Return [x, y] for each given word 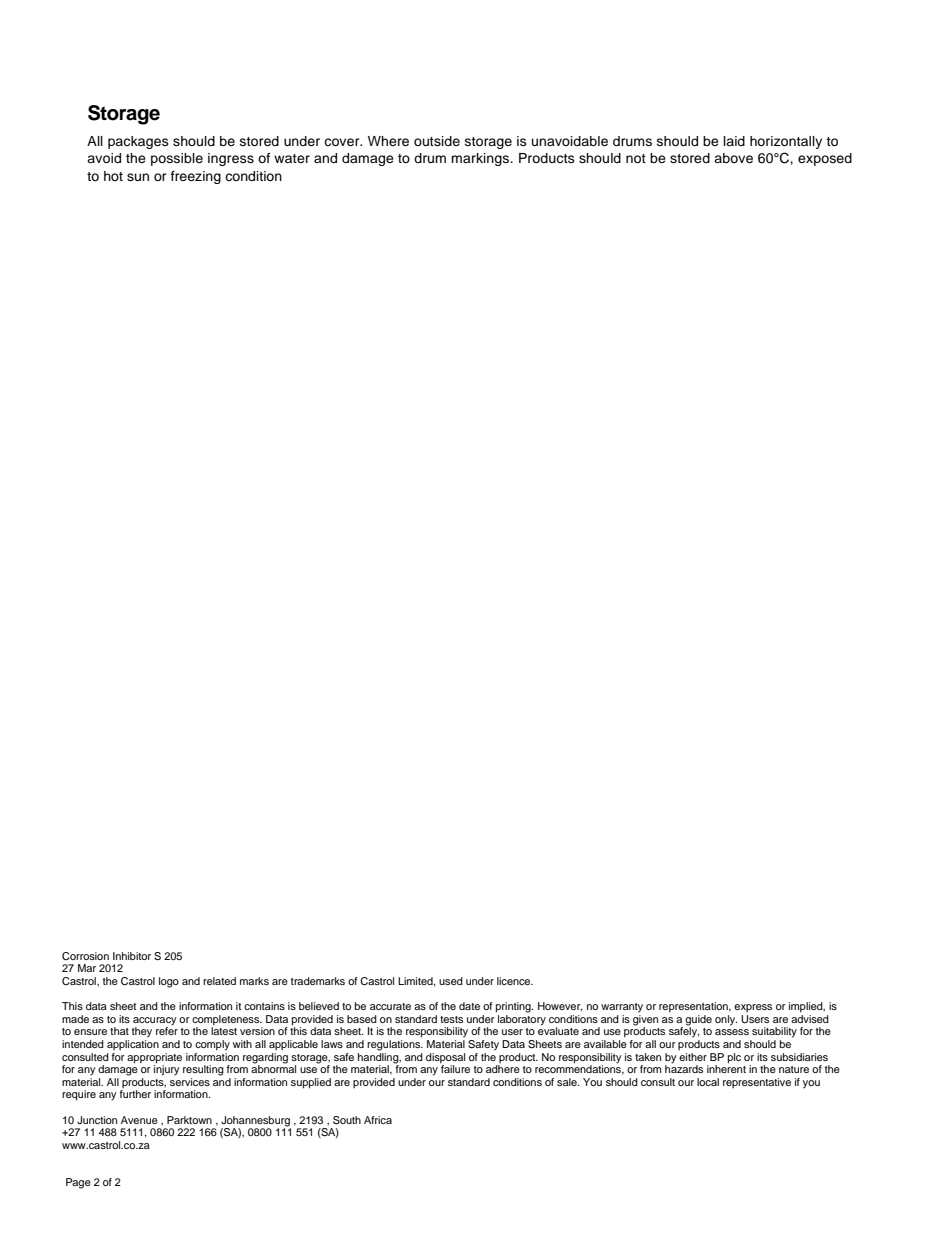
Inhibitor [132, 956]
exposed [825, 159]
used [451, 981]
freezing [196, 177]
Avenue [139, 1120]
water [292, 158]
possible [177, 159]
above [733, 158]
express [753, 1008]
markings [481, 159]
